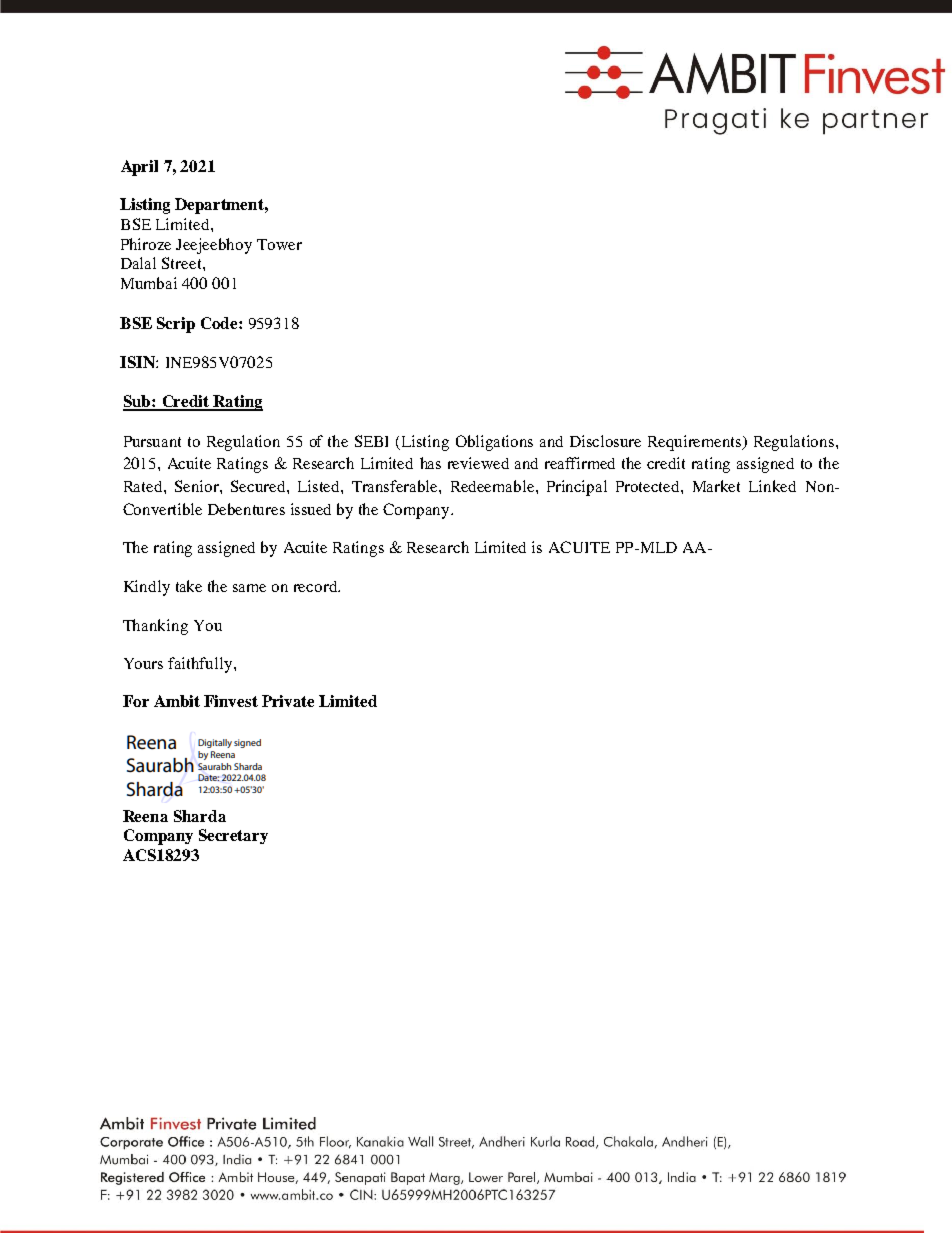 This screenshot has width=952, height=1233. Describe the element at coordinates (279, 244) in the screenshot. I see `Tower` at that location.
